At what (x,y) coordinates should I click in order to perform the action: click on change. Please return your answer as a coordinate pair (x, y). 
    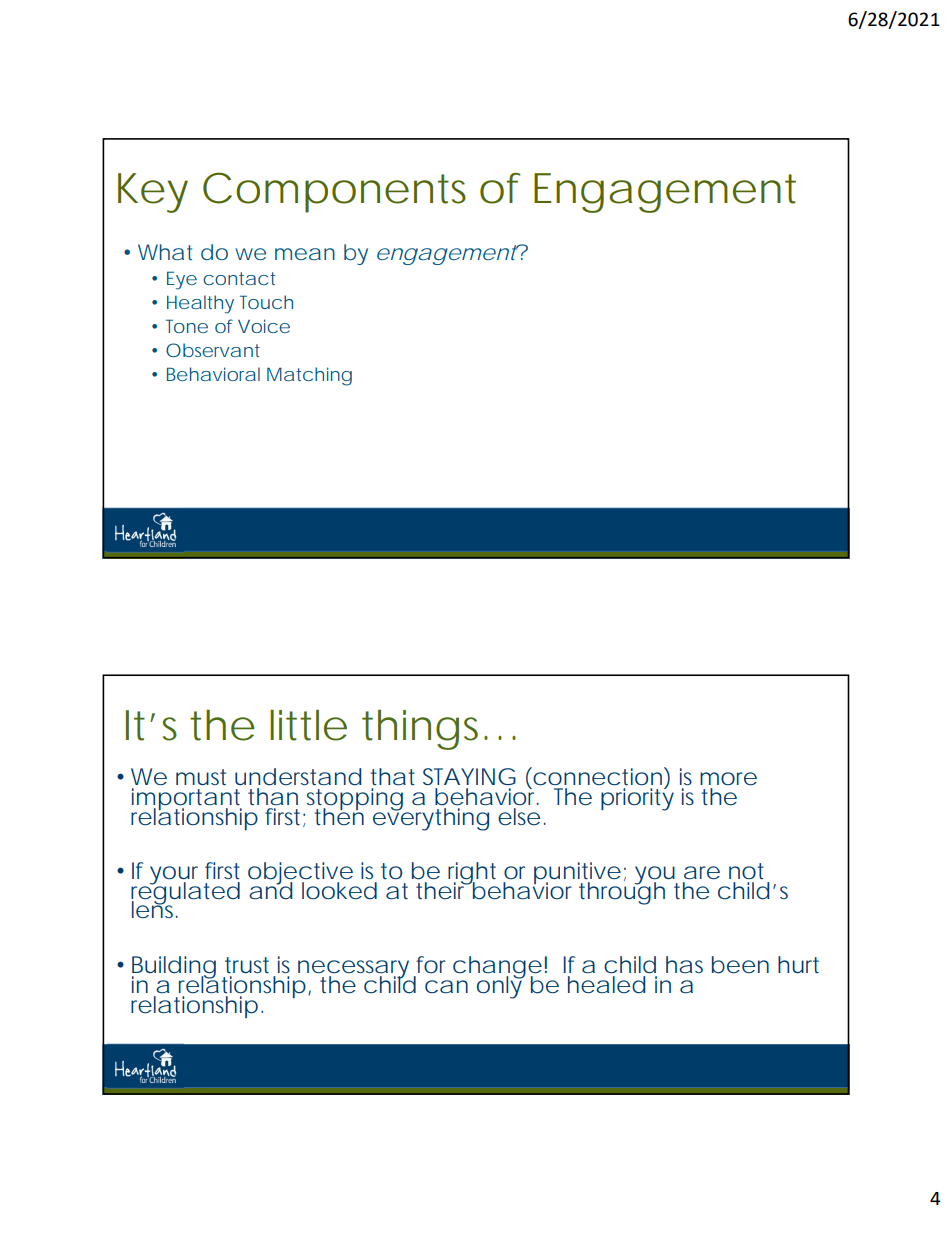
    Looking at the image, I should click on (497, 968).
